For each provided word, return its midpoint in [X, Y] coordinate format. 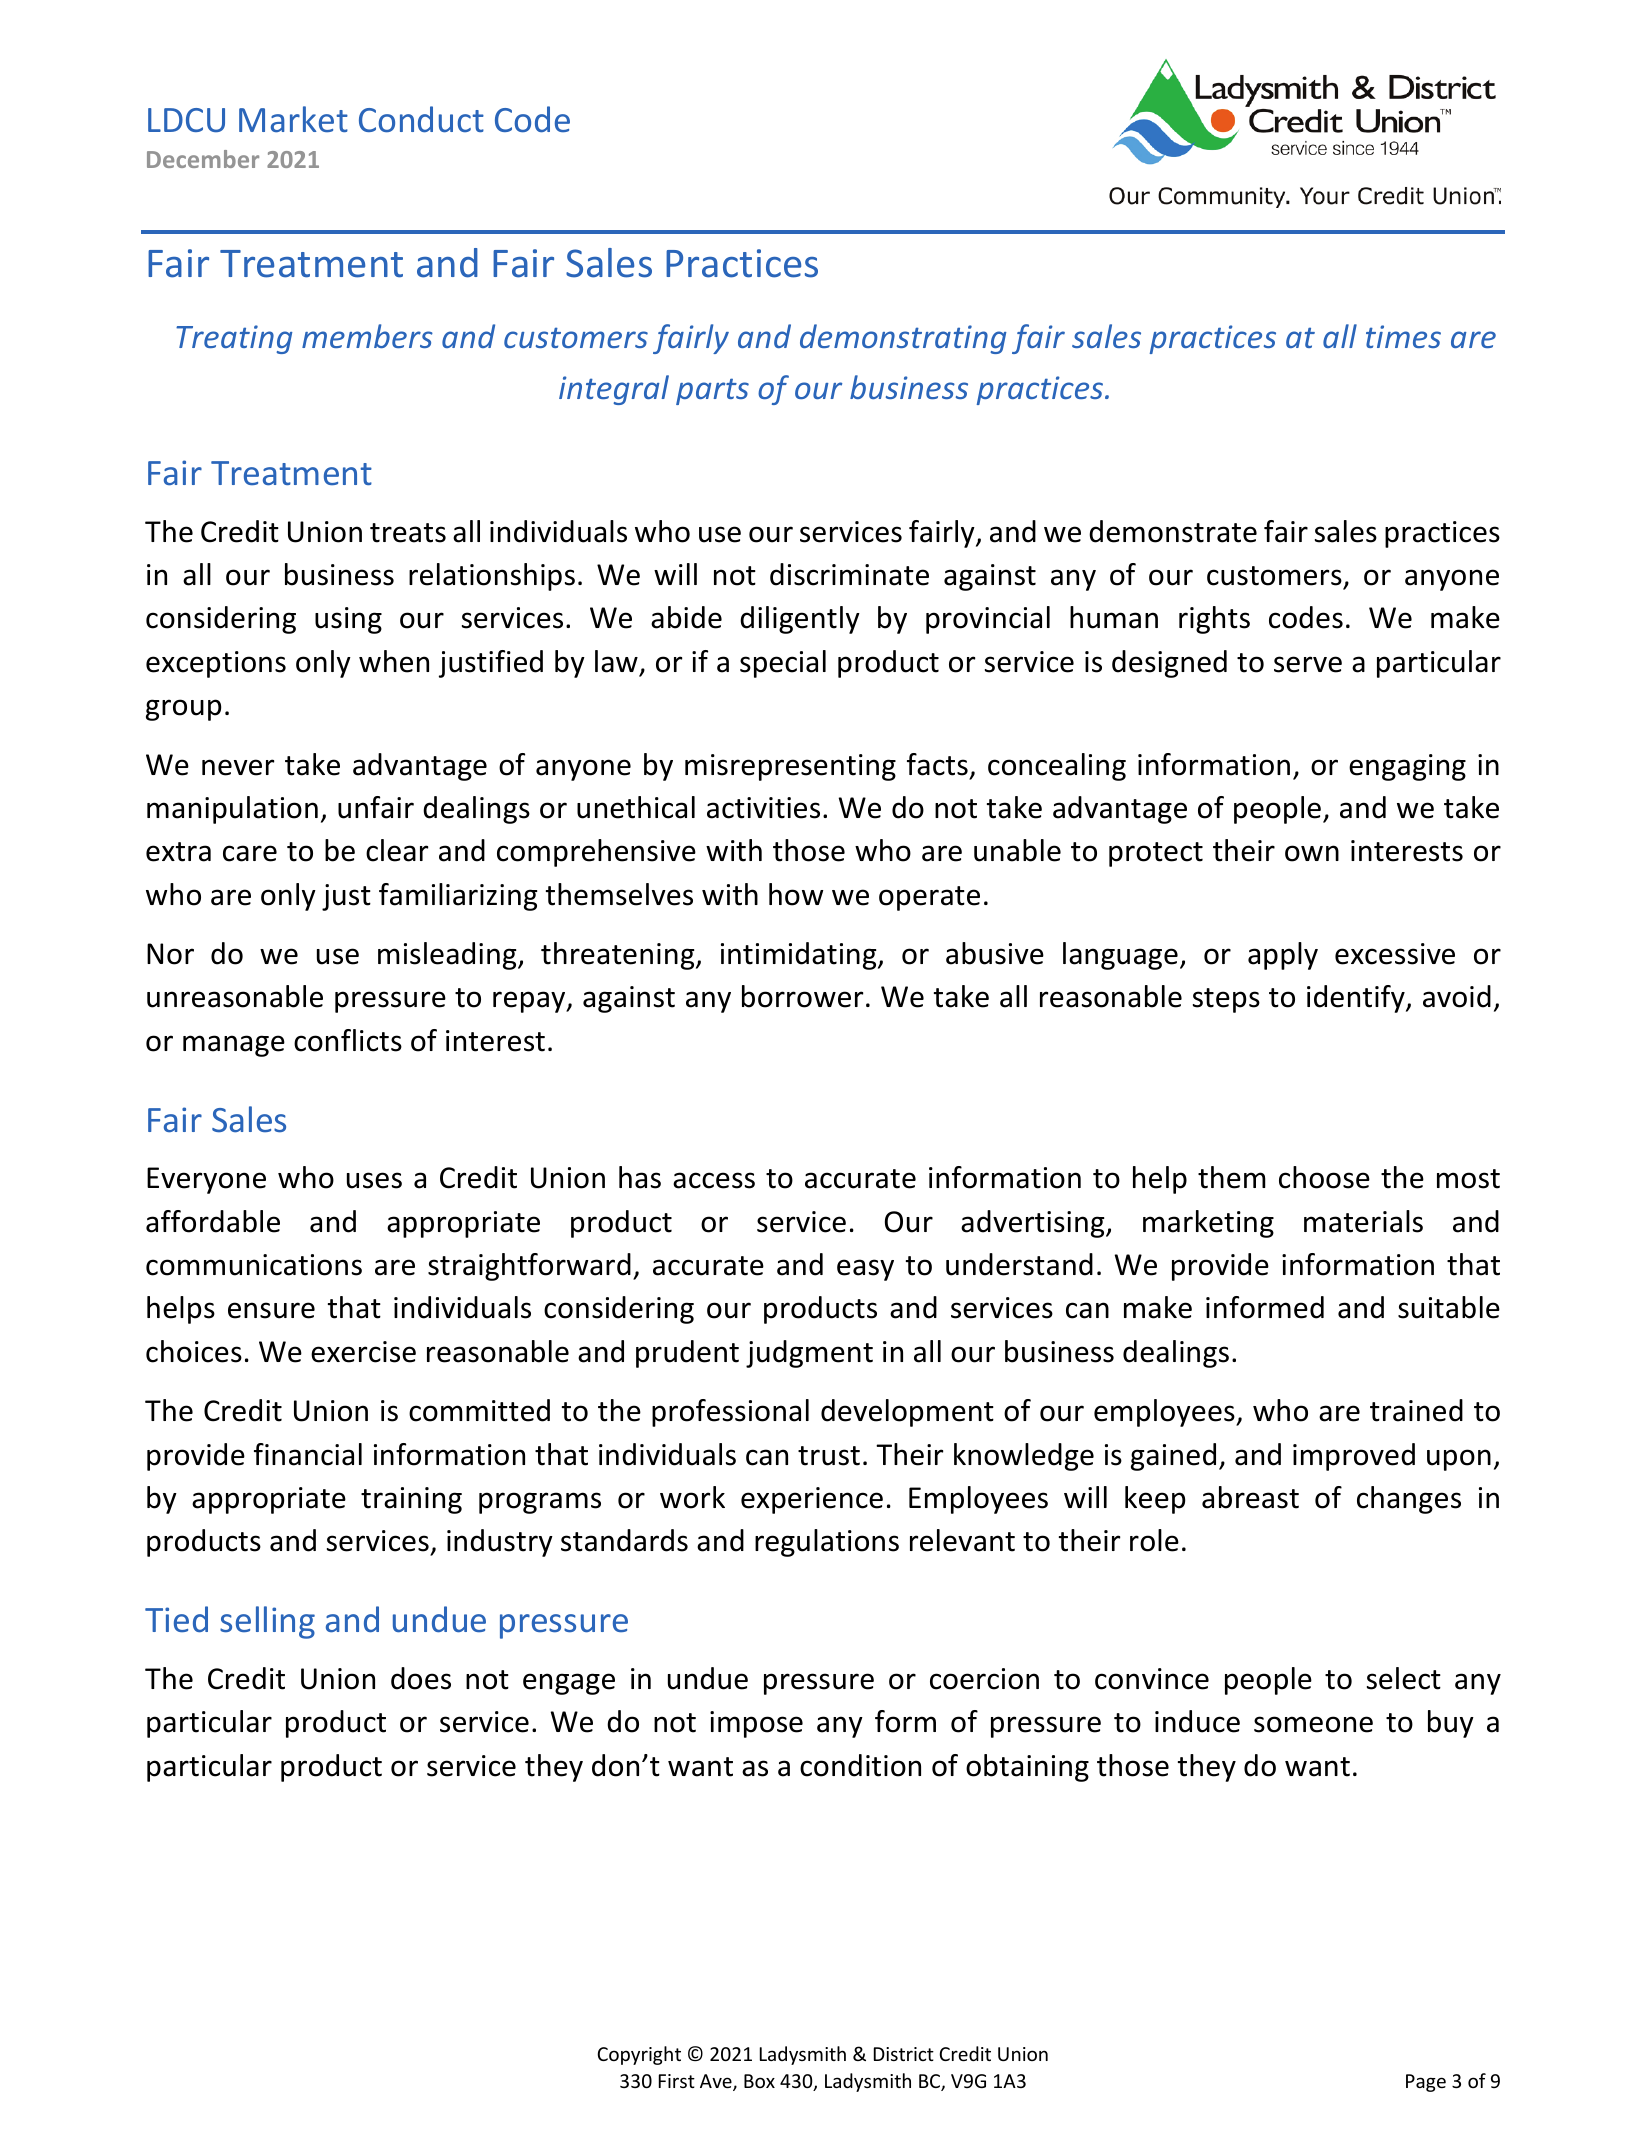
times [1403, 336]
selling [267, 1622]
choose [1324, 1177]
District [904, 2054]
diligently [800, 620]
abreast [1250, 1497]
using [348, 620]
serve [1308, 664]
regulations [827, 1543]
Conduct [421, 119]
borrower [803, 996]
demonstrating [903, 339]
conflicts [348, 1040]
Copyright [639, 2055]
